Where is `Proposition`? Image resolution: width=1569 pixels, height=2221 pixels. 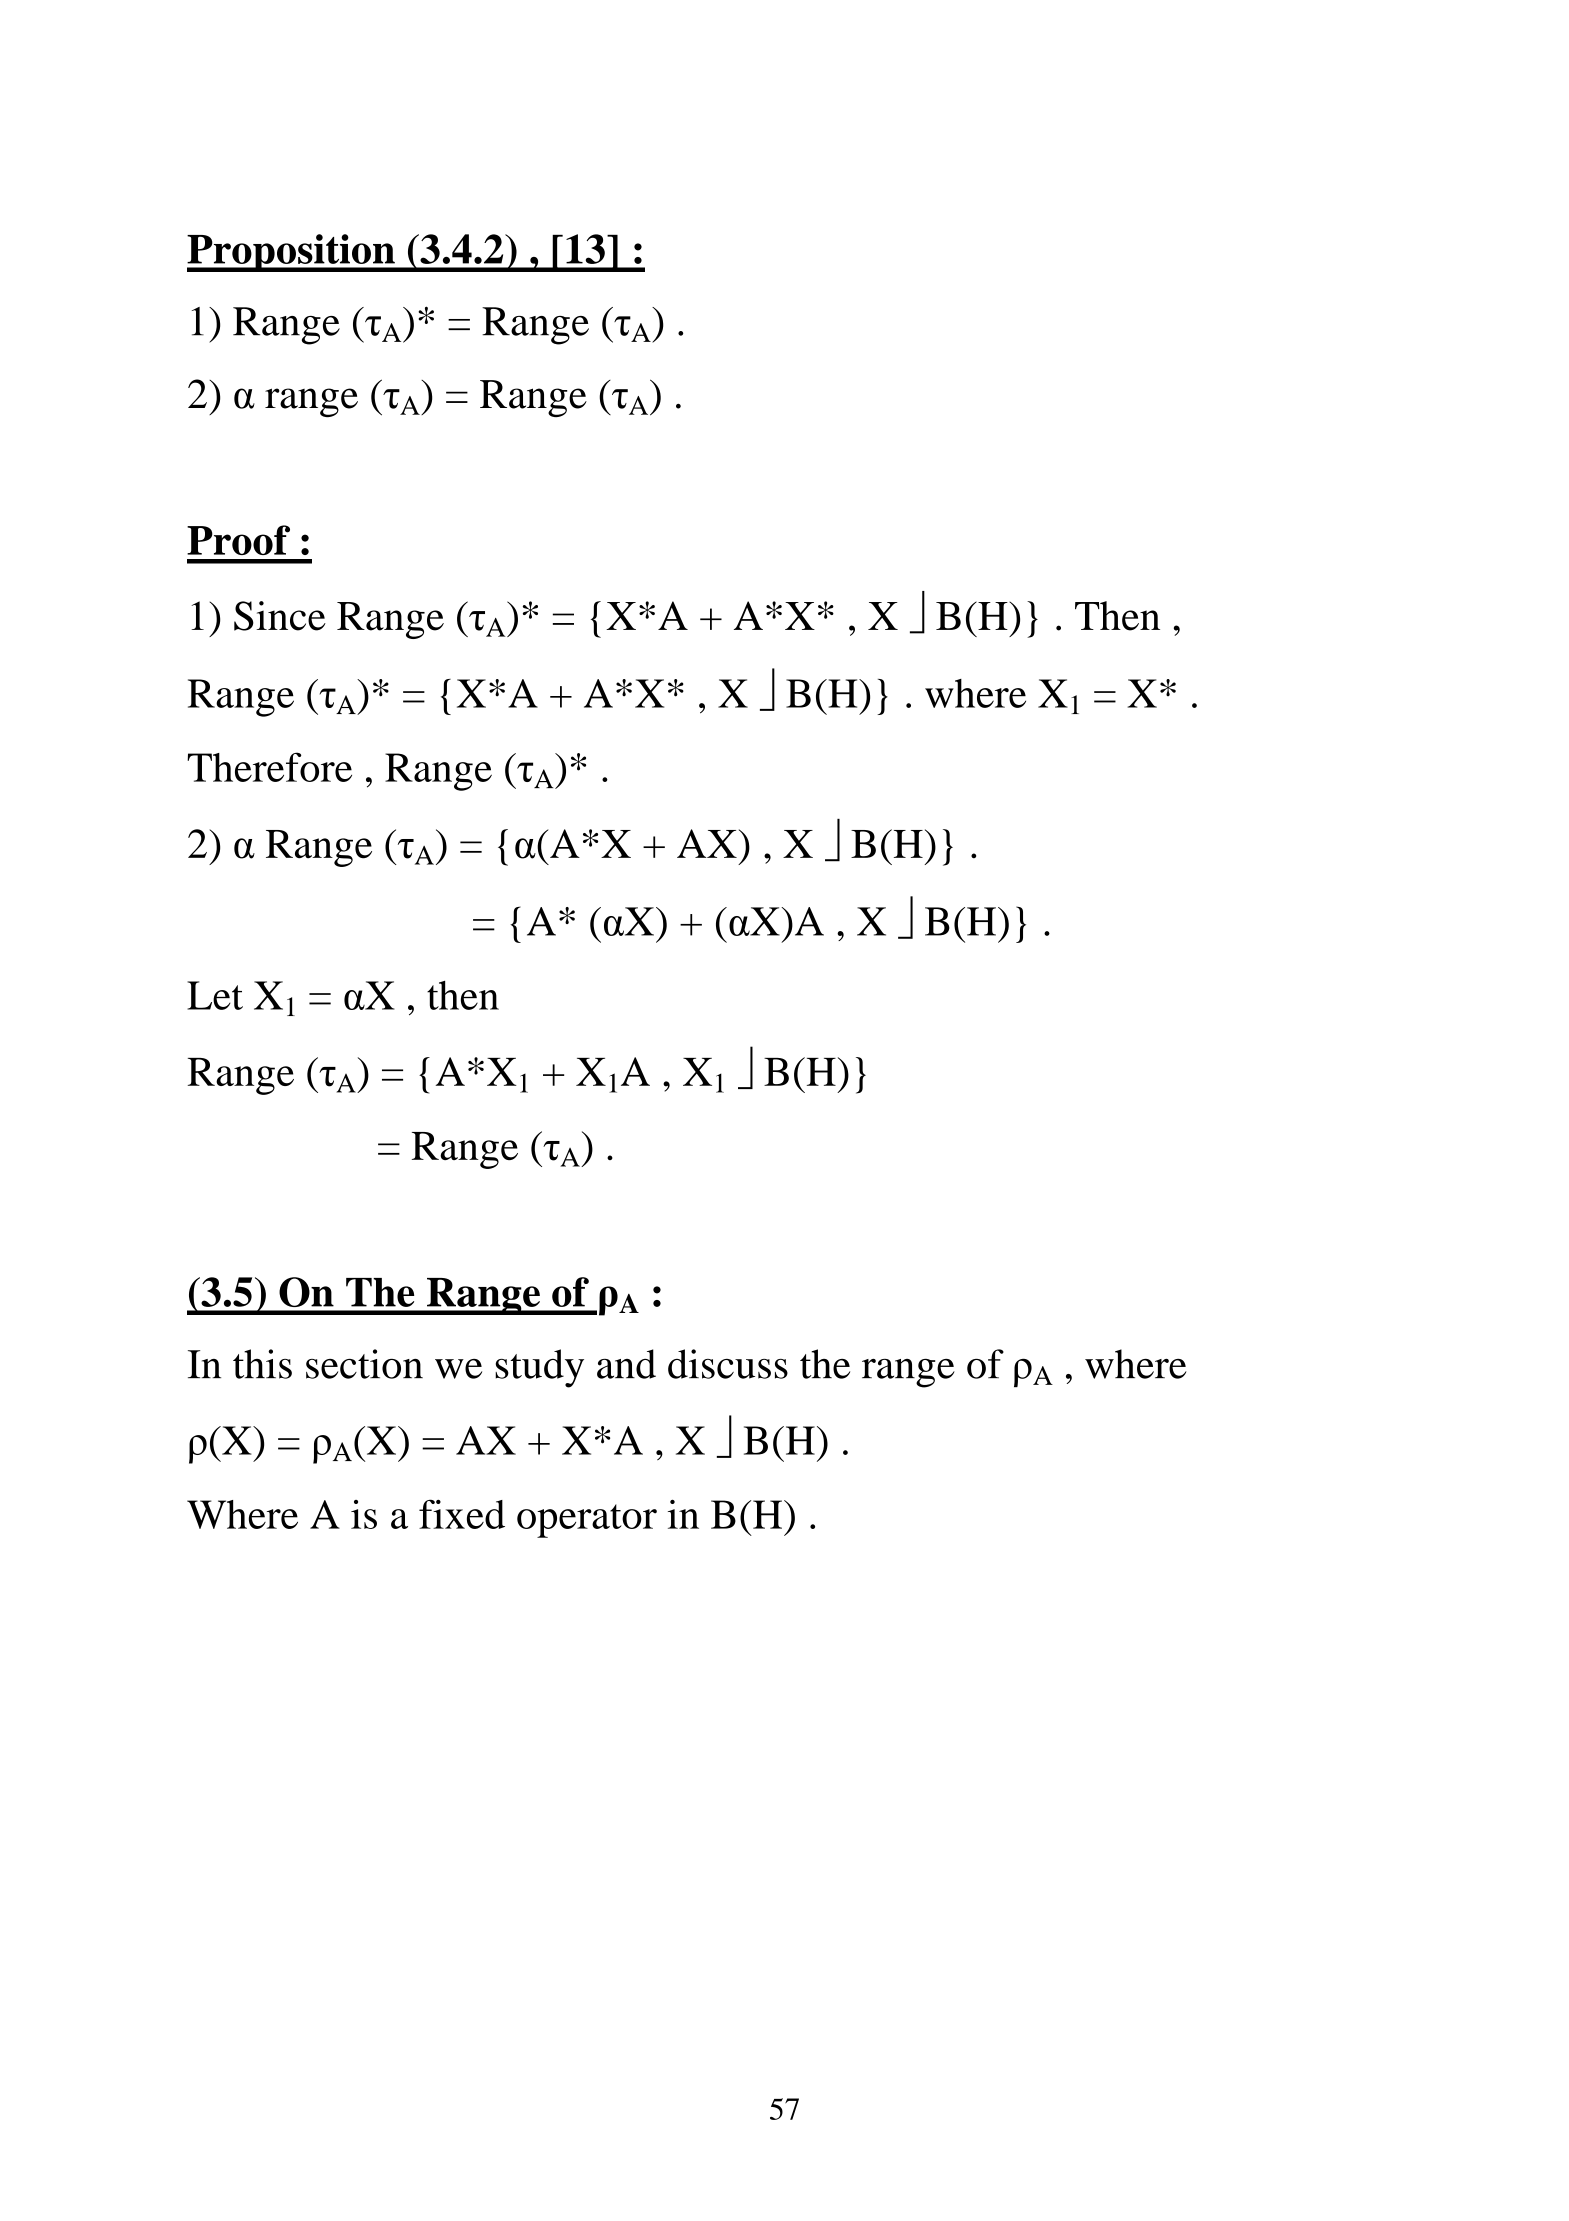 Proposition is located at coordinates (292, 253).
